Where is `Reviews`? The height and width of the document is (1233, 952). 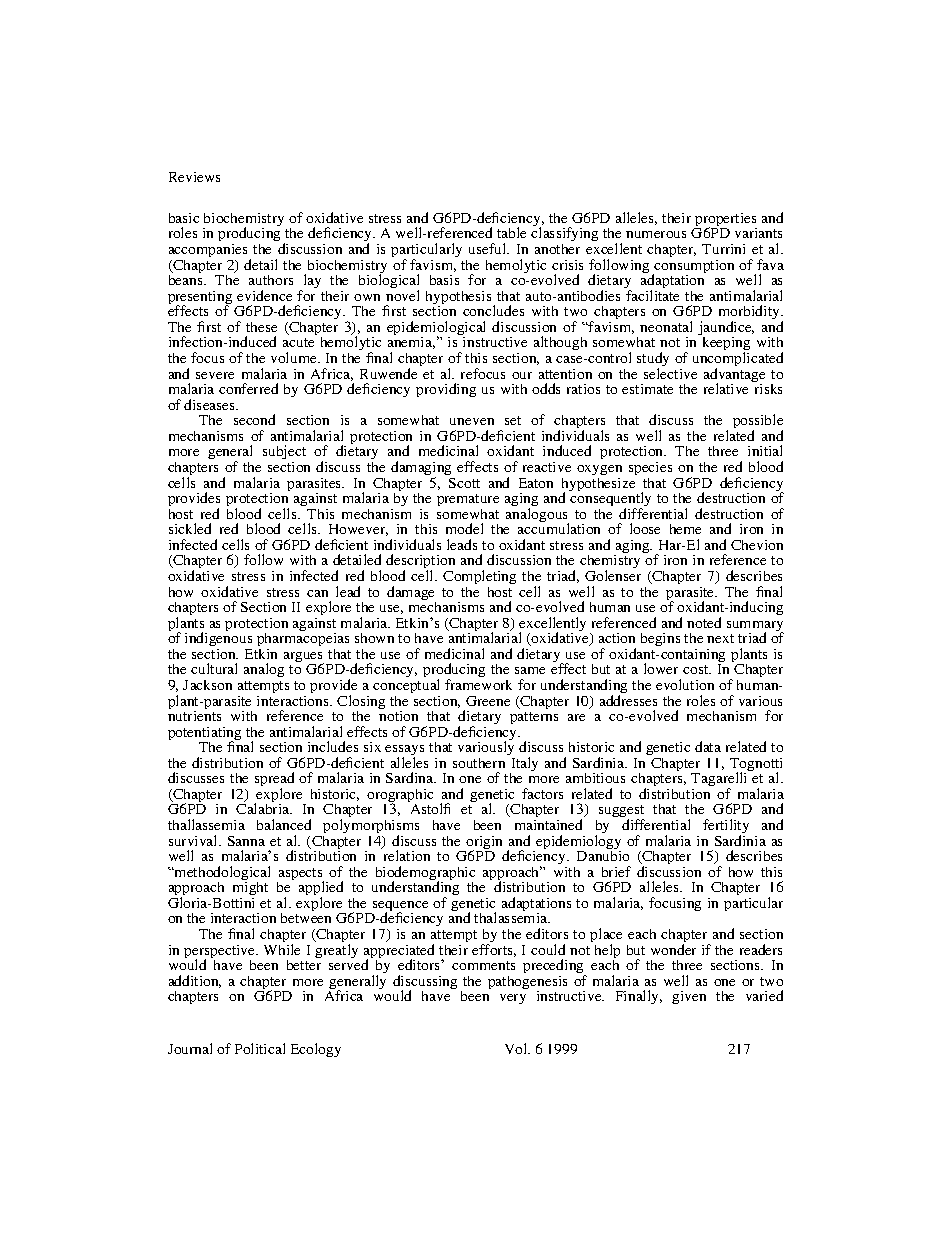 Reviews is located at coordinates (194, 177).
